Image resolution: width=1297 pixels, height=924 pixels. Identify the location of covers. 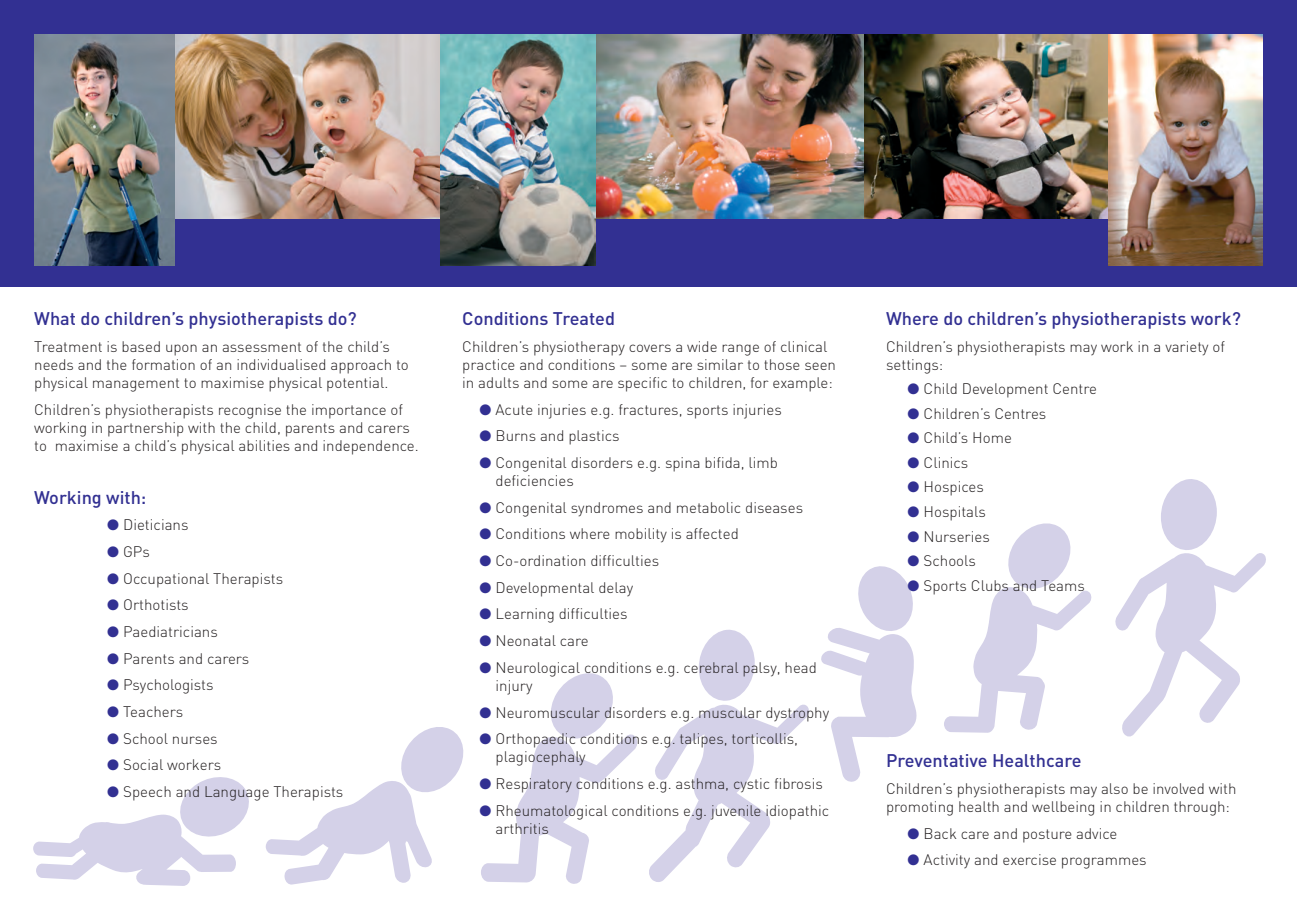
(650, 348).
